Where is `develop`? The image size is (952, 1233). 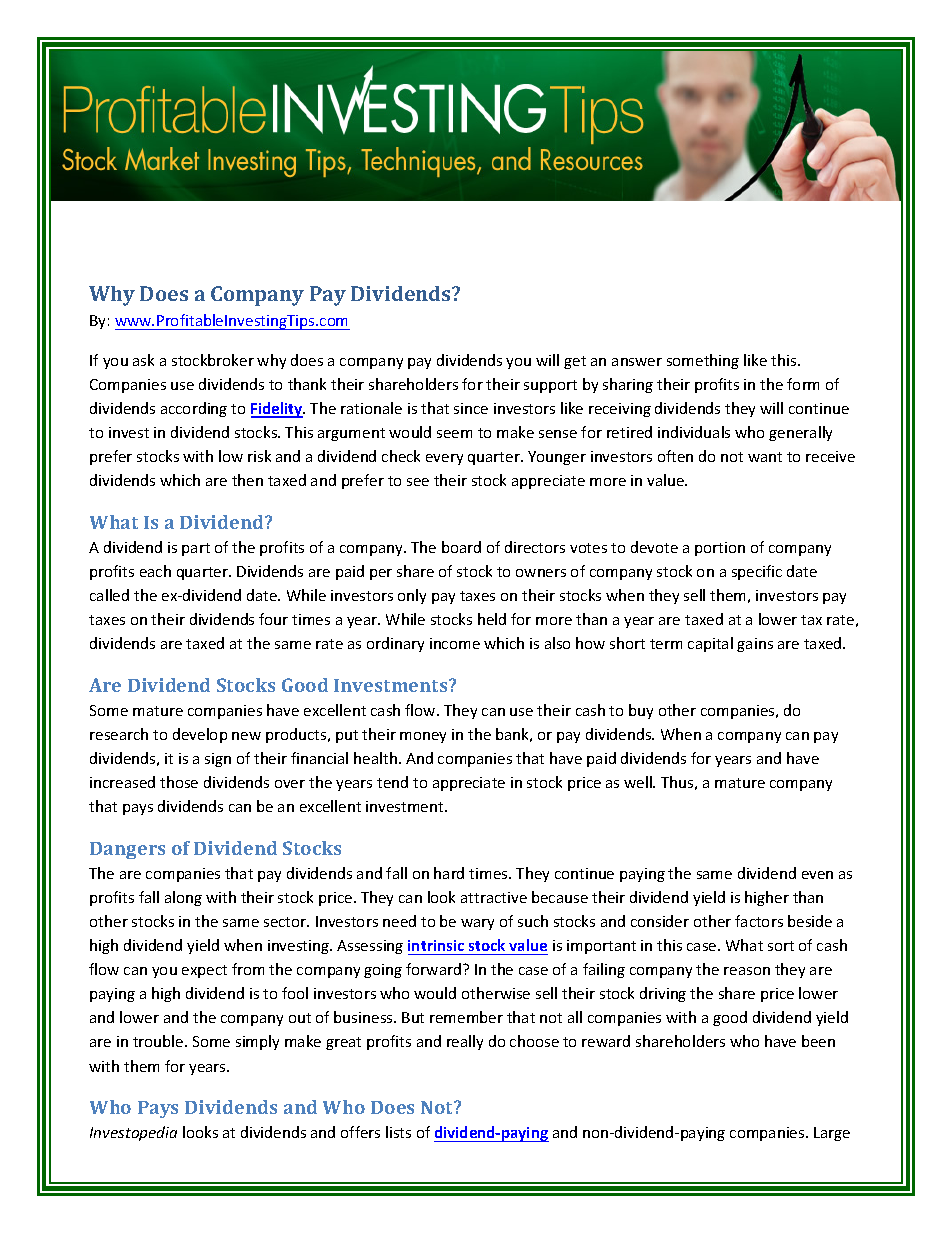 develop is located at coordinates (200, 735).
